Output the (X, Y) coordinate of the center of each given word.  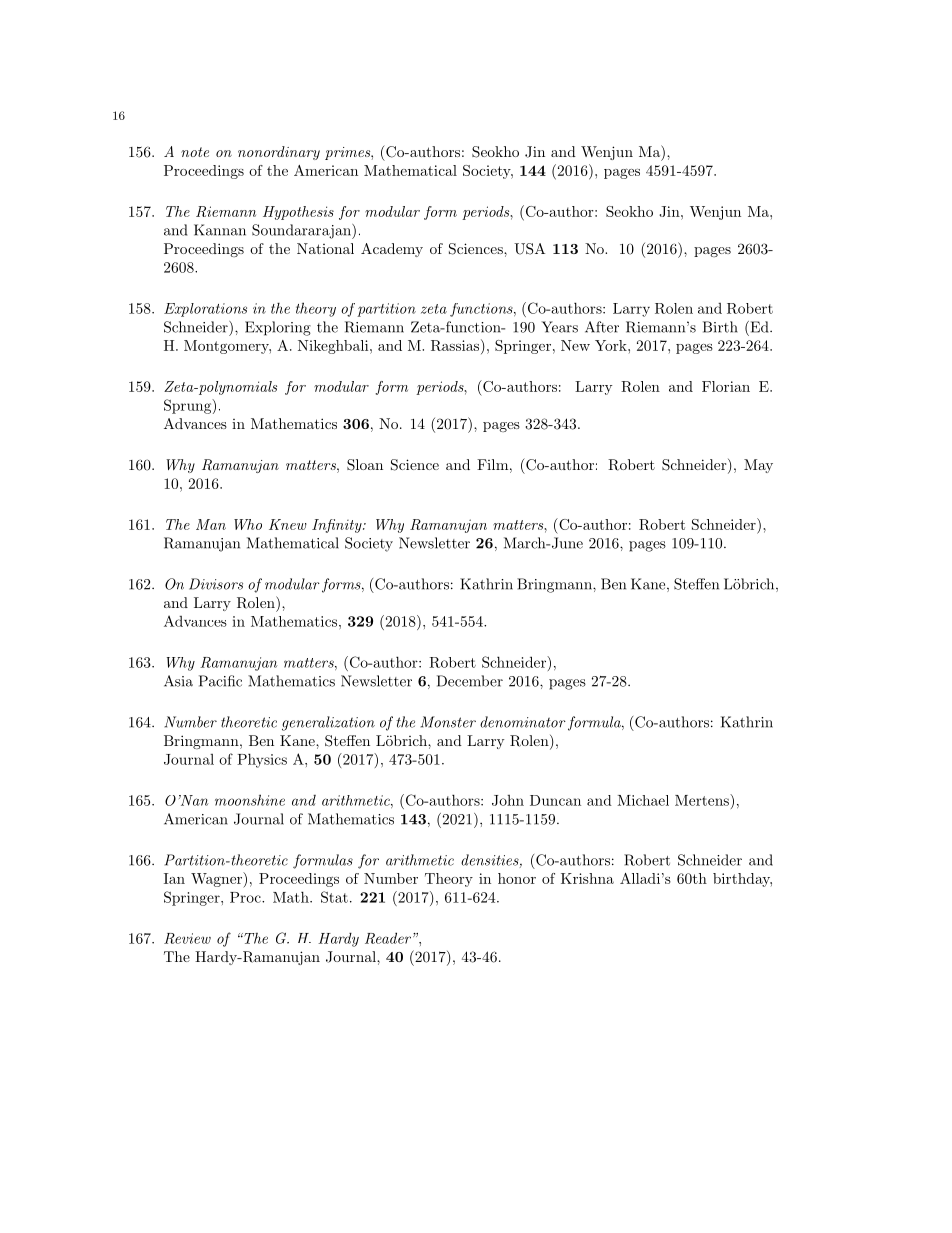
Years (559, 327)
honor (517, 878)
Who (248, 524)
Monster (448, 722)
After (602, 327)
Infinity (338, 526)
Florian (726, 386)
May (758, 466)
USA (529, 249)
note (195, 152)
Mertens (703, 800)
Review (187, 938)
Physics (262, 760)
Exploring (278, 328)
